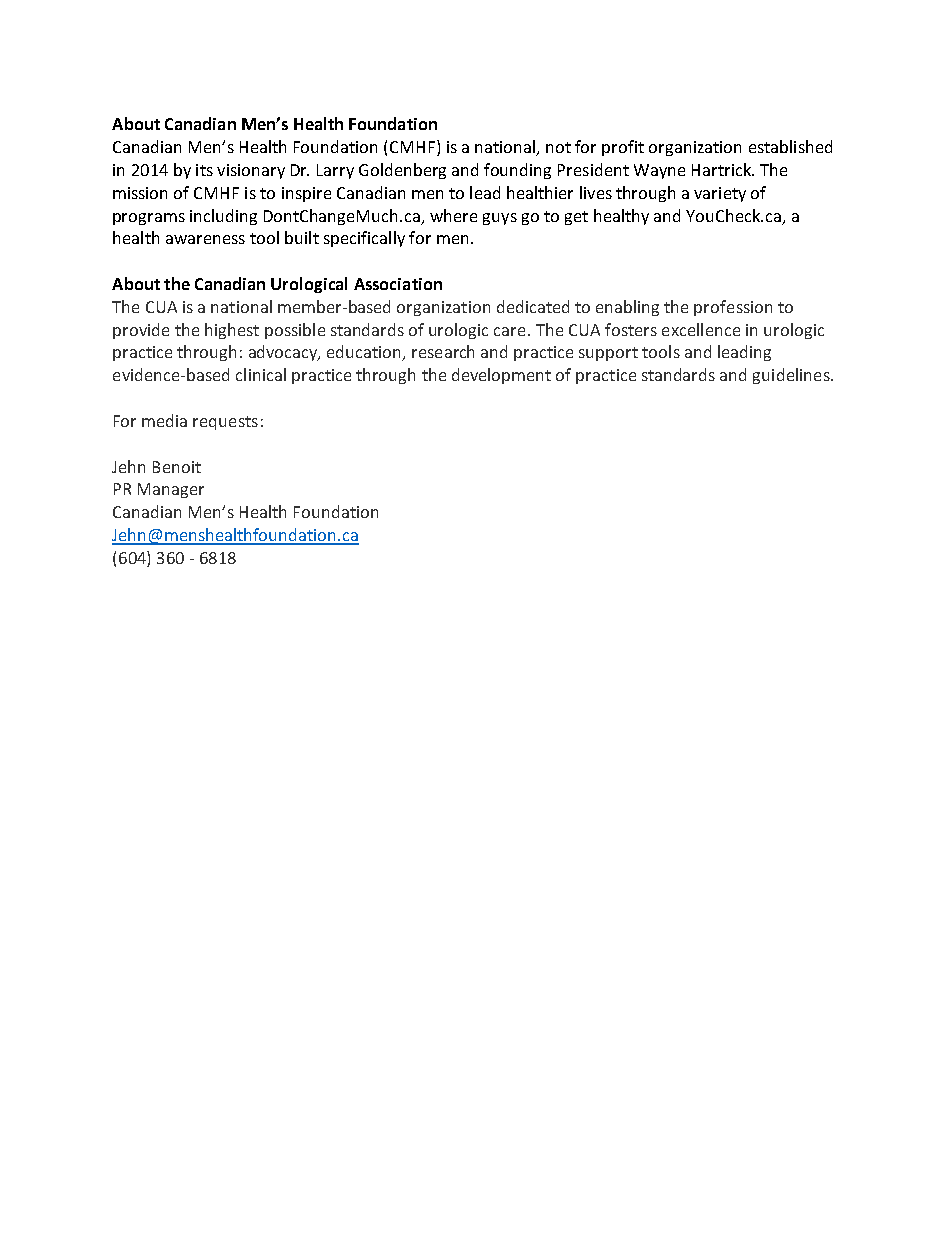 This page has width=952, height=1233. I want to click on its, so click(204, 170).
